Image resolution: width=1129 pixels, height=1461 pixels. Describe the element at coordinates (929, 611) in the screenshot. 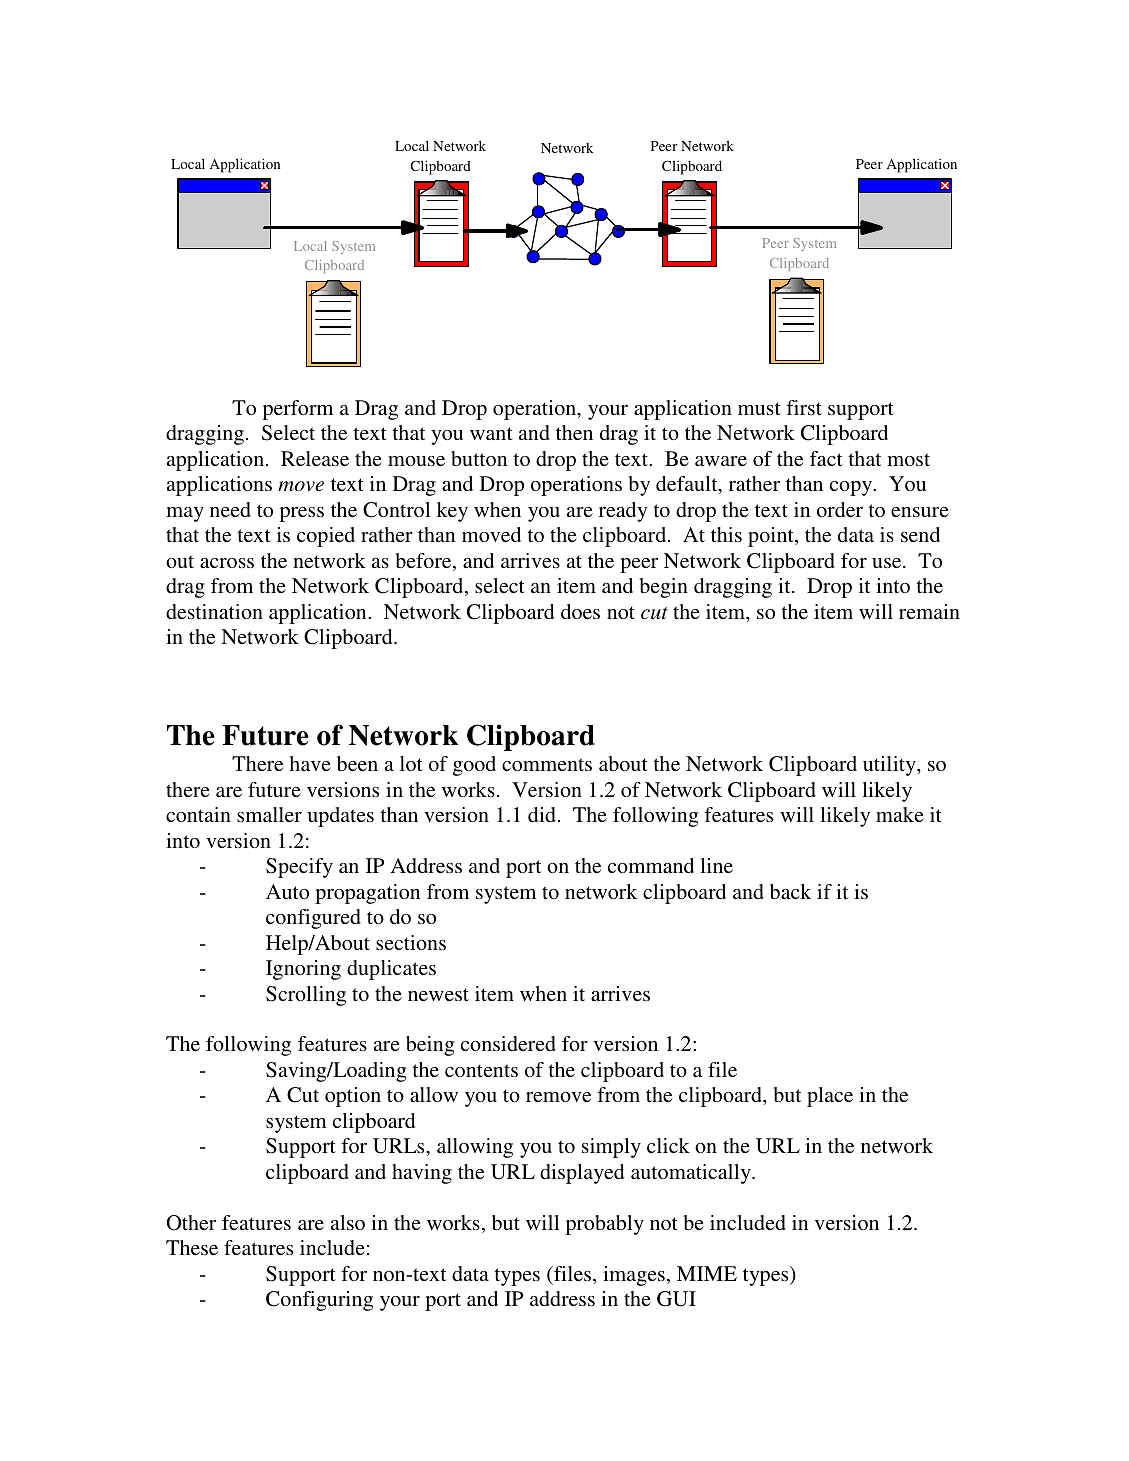

I see `remain` at that location.
